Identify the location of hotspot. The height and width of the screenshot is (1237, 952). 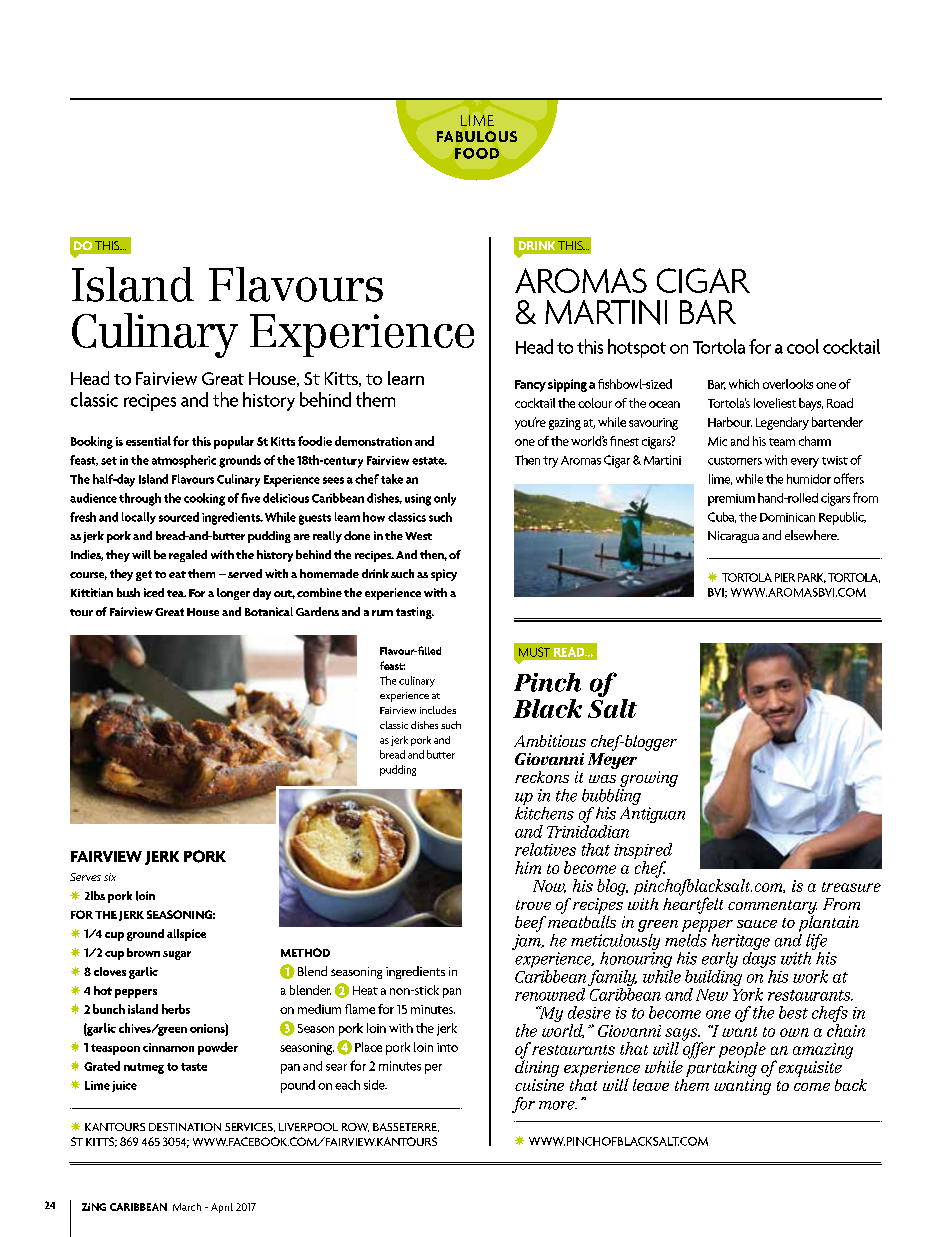
(637, 348).
